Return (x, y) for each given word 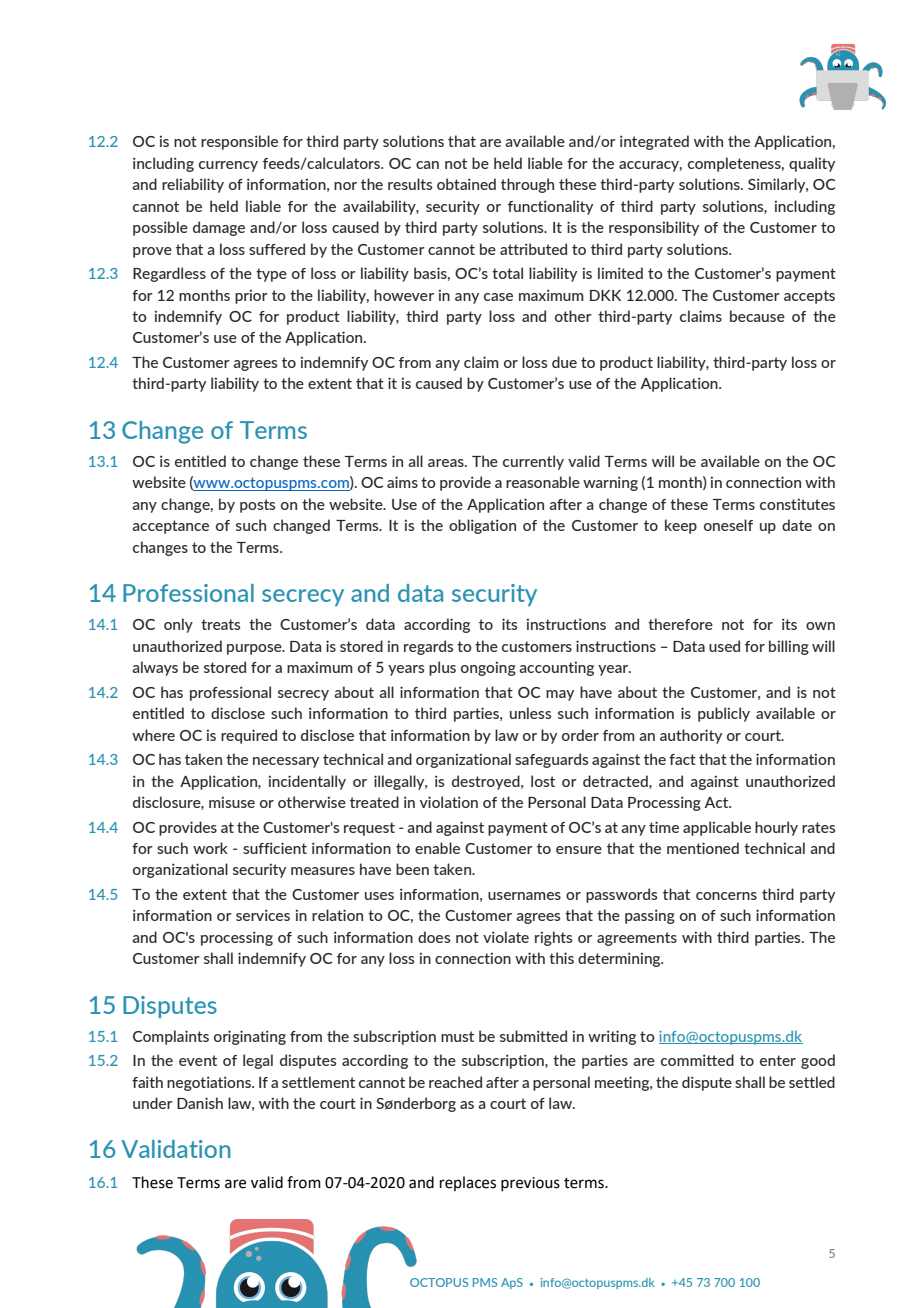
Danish (200, 1103)
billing (789, 647)
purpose (255, 649)
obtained (466, 184)
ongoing (488, 668)
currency (228, 166)
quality (812, 164)
